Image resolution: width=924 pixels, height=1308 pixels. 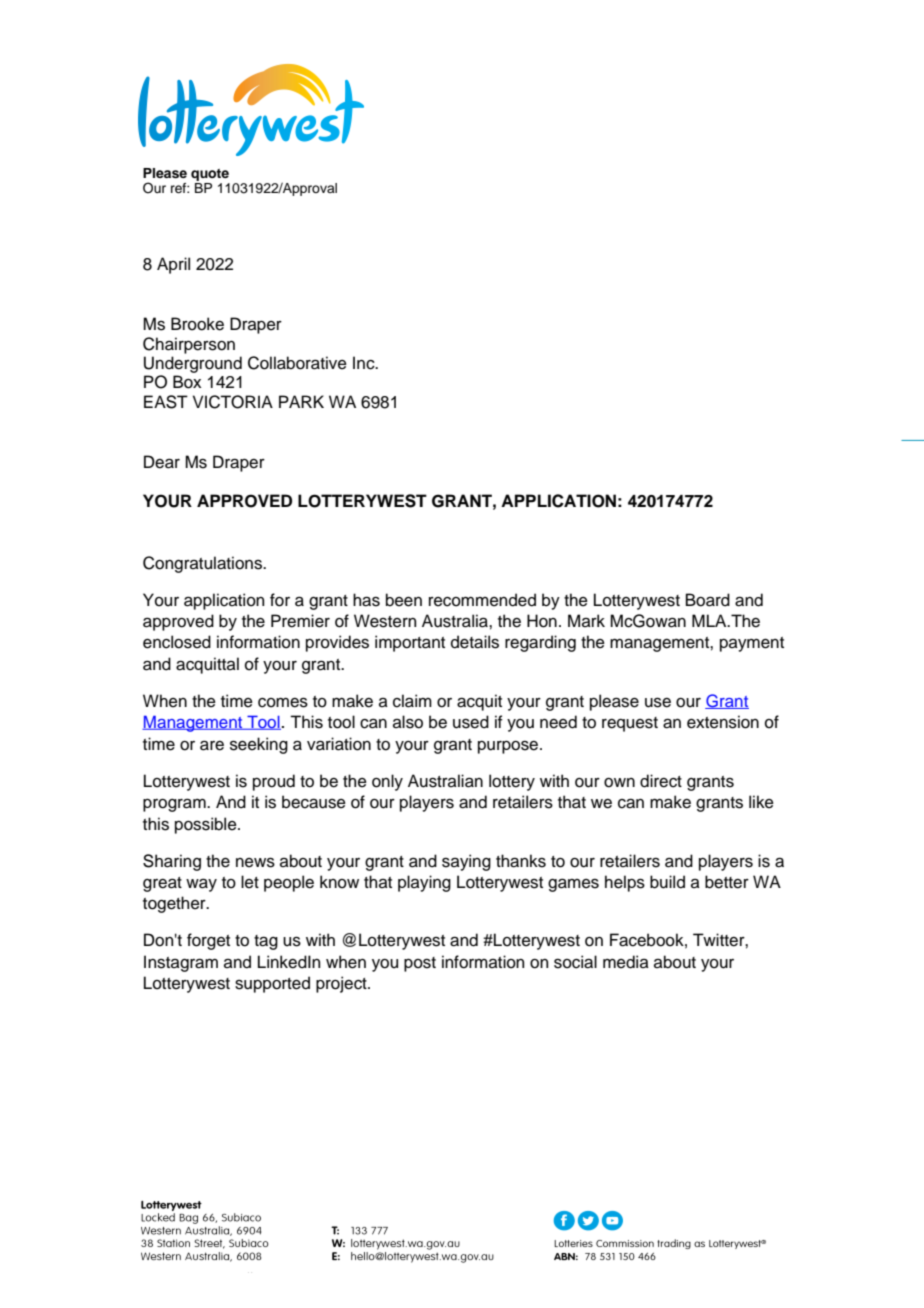 I want to click on Collaborative, so click(x=297, y=363).
